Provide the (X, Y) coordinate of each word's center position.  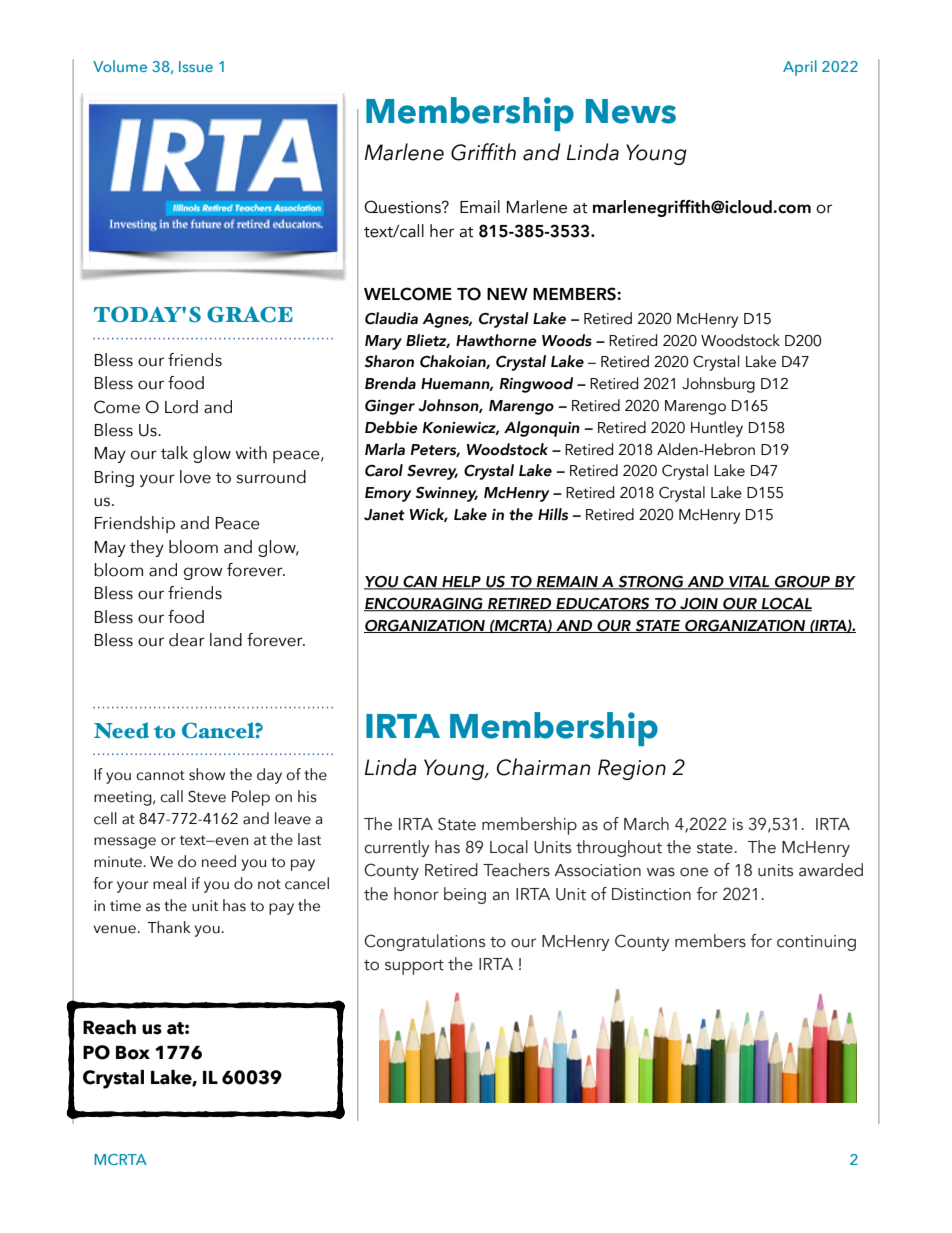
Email (480, 207)
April (800, 68)
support (414, 967)
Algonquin (542, 429)
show (207, 774)
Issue (196, 66)
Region (632, 769)
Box (133, 1053)
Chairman (543, 767)
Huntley (717, 429)
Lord (181, 407)
